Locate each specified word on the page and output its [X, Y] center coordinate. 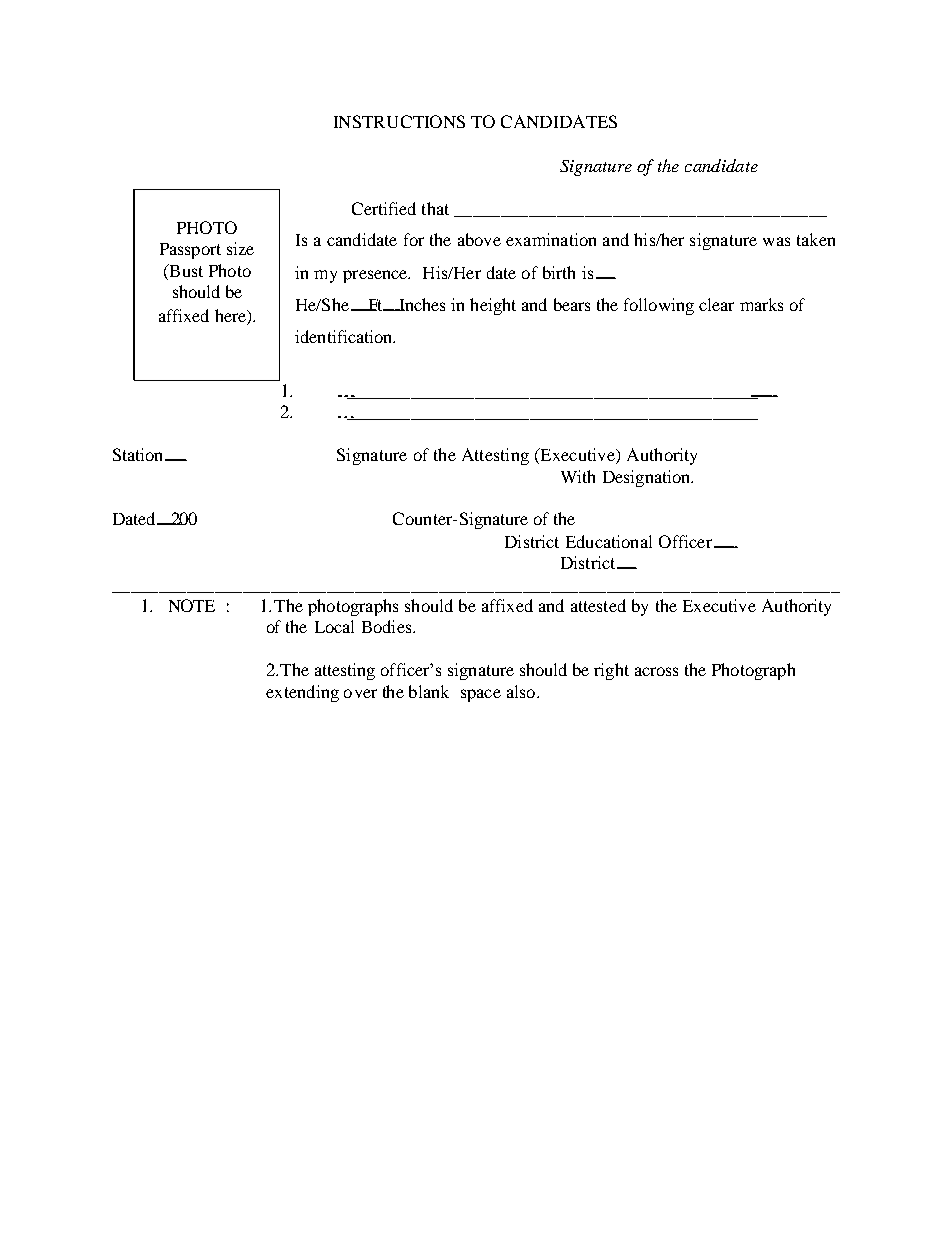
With [578, 476]
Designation [647, 478]
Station [139, 454]
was [776, 241]
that [435, 208]
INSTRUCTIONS [399, 121]
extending [302, 693]
